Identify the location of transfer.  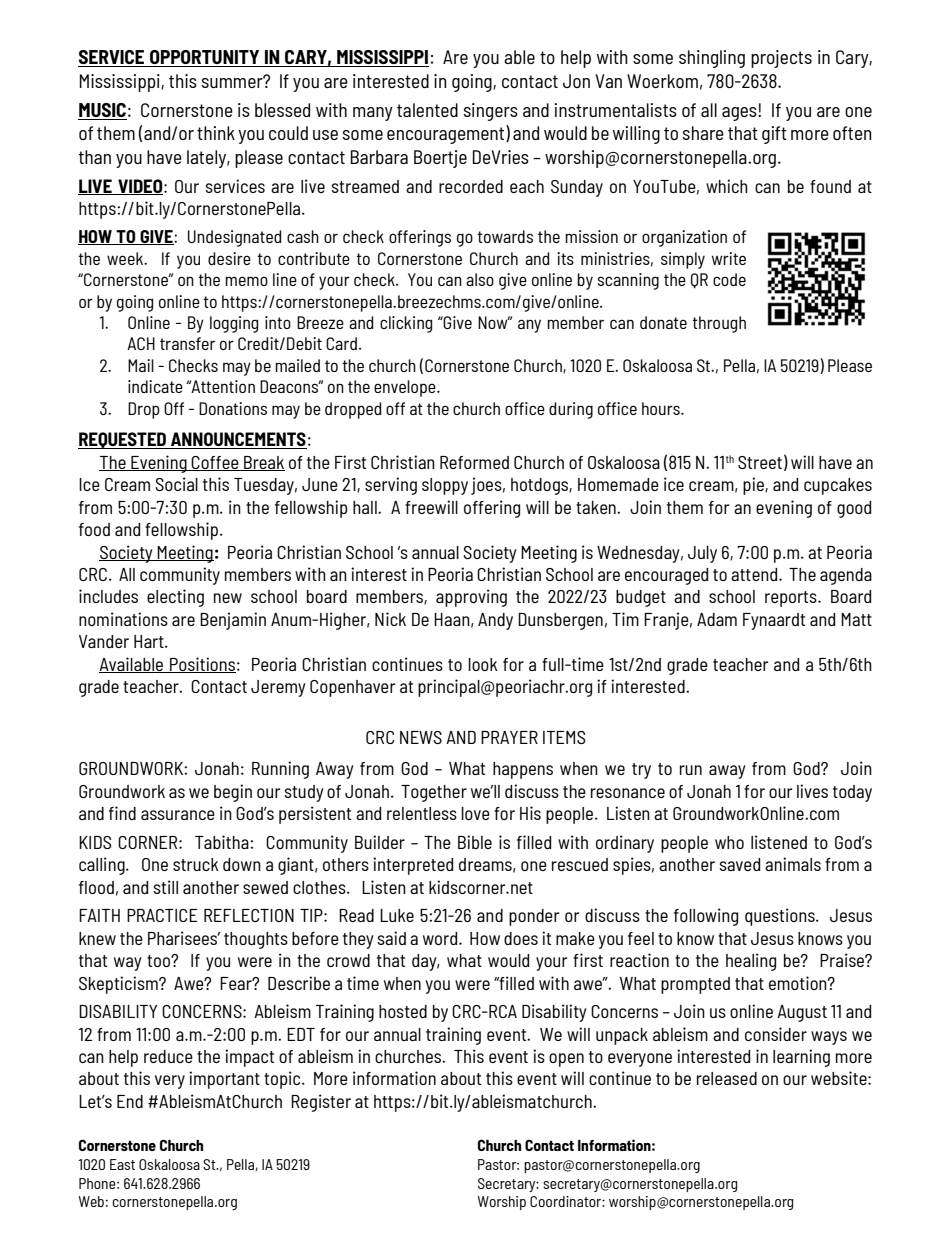
(187, 343).
